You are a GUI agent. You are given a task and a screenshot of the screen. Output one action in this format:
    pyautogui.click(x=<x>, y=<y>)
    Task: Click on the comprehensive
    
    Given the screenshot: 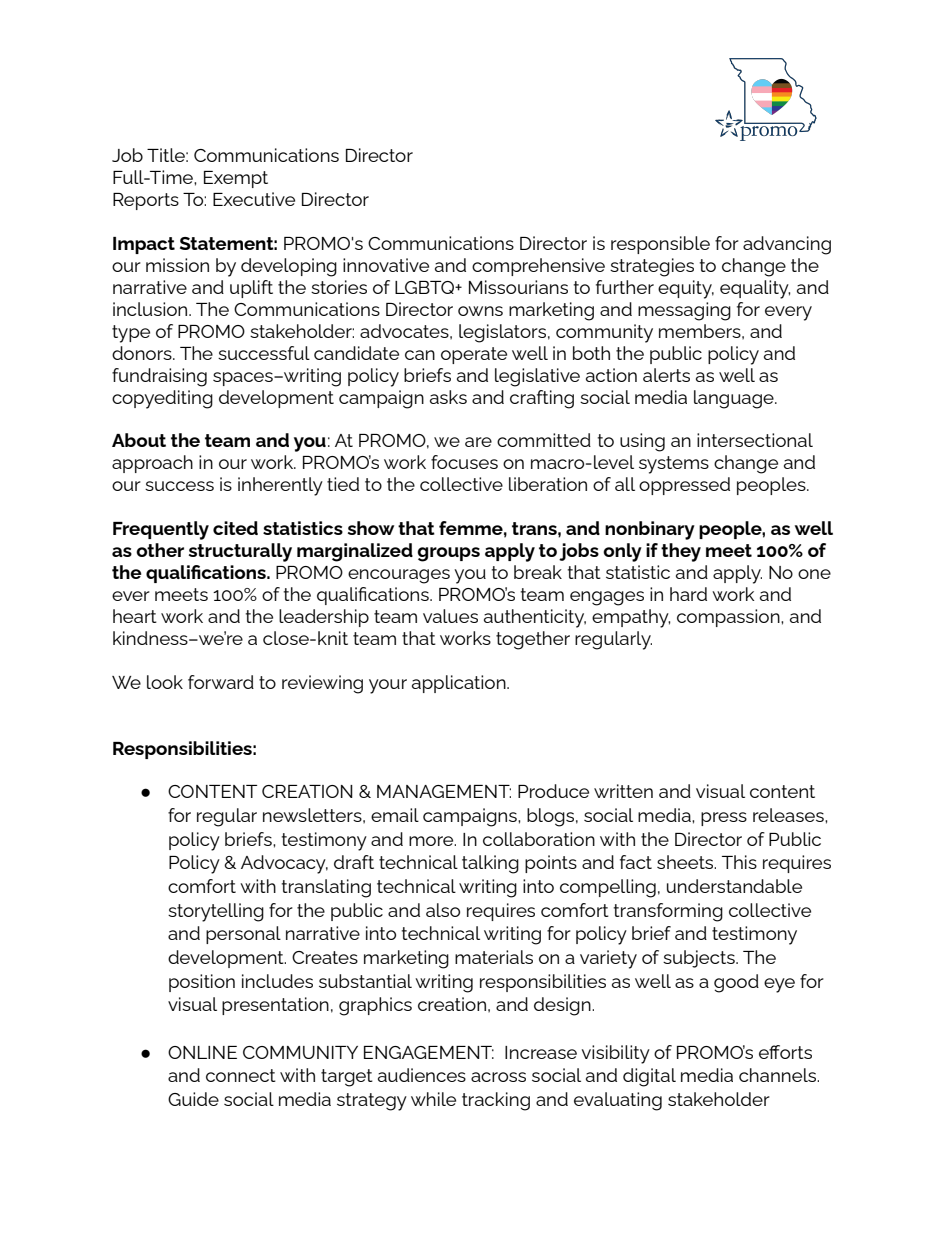 What is the action you would take?
    pyautogui.click(x=538, y=267)
